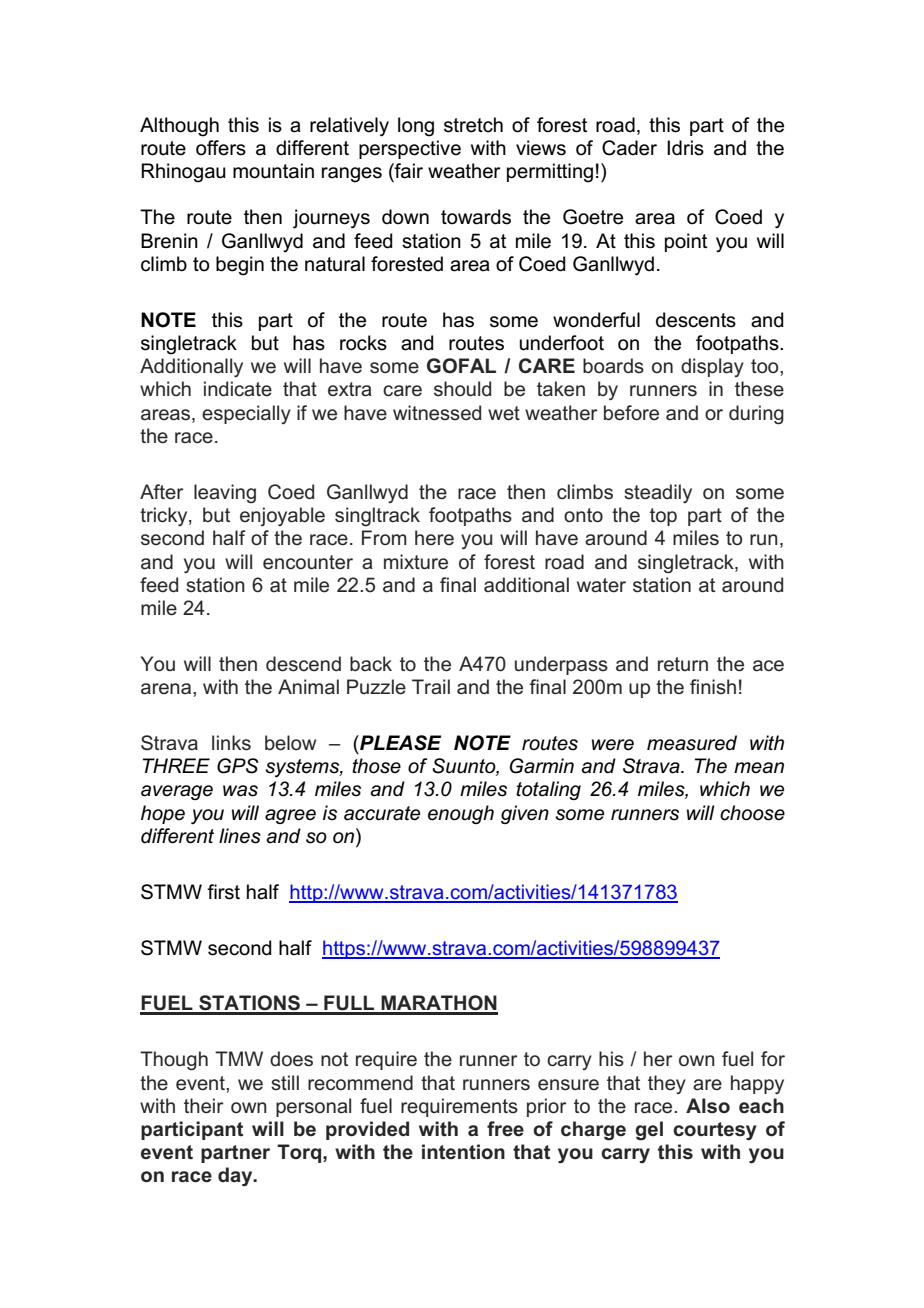 Image resolution: width=924 pixels, height=1308 pixels. I want to click on day, so click(236, 1176).
